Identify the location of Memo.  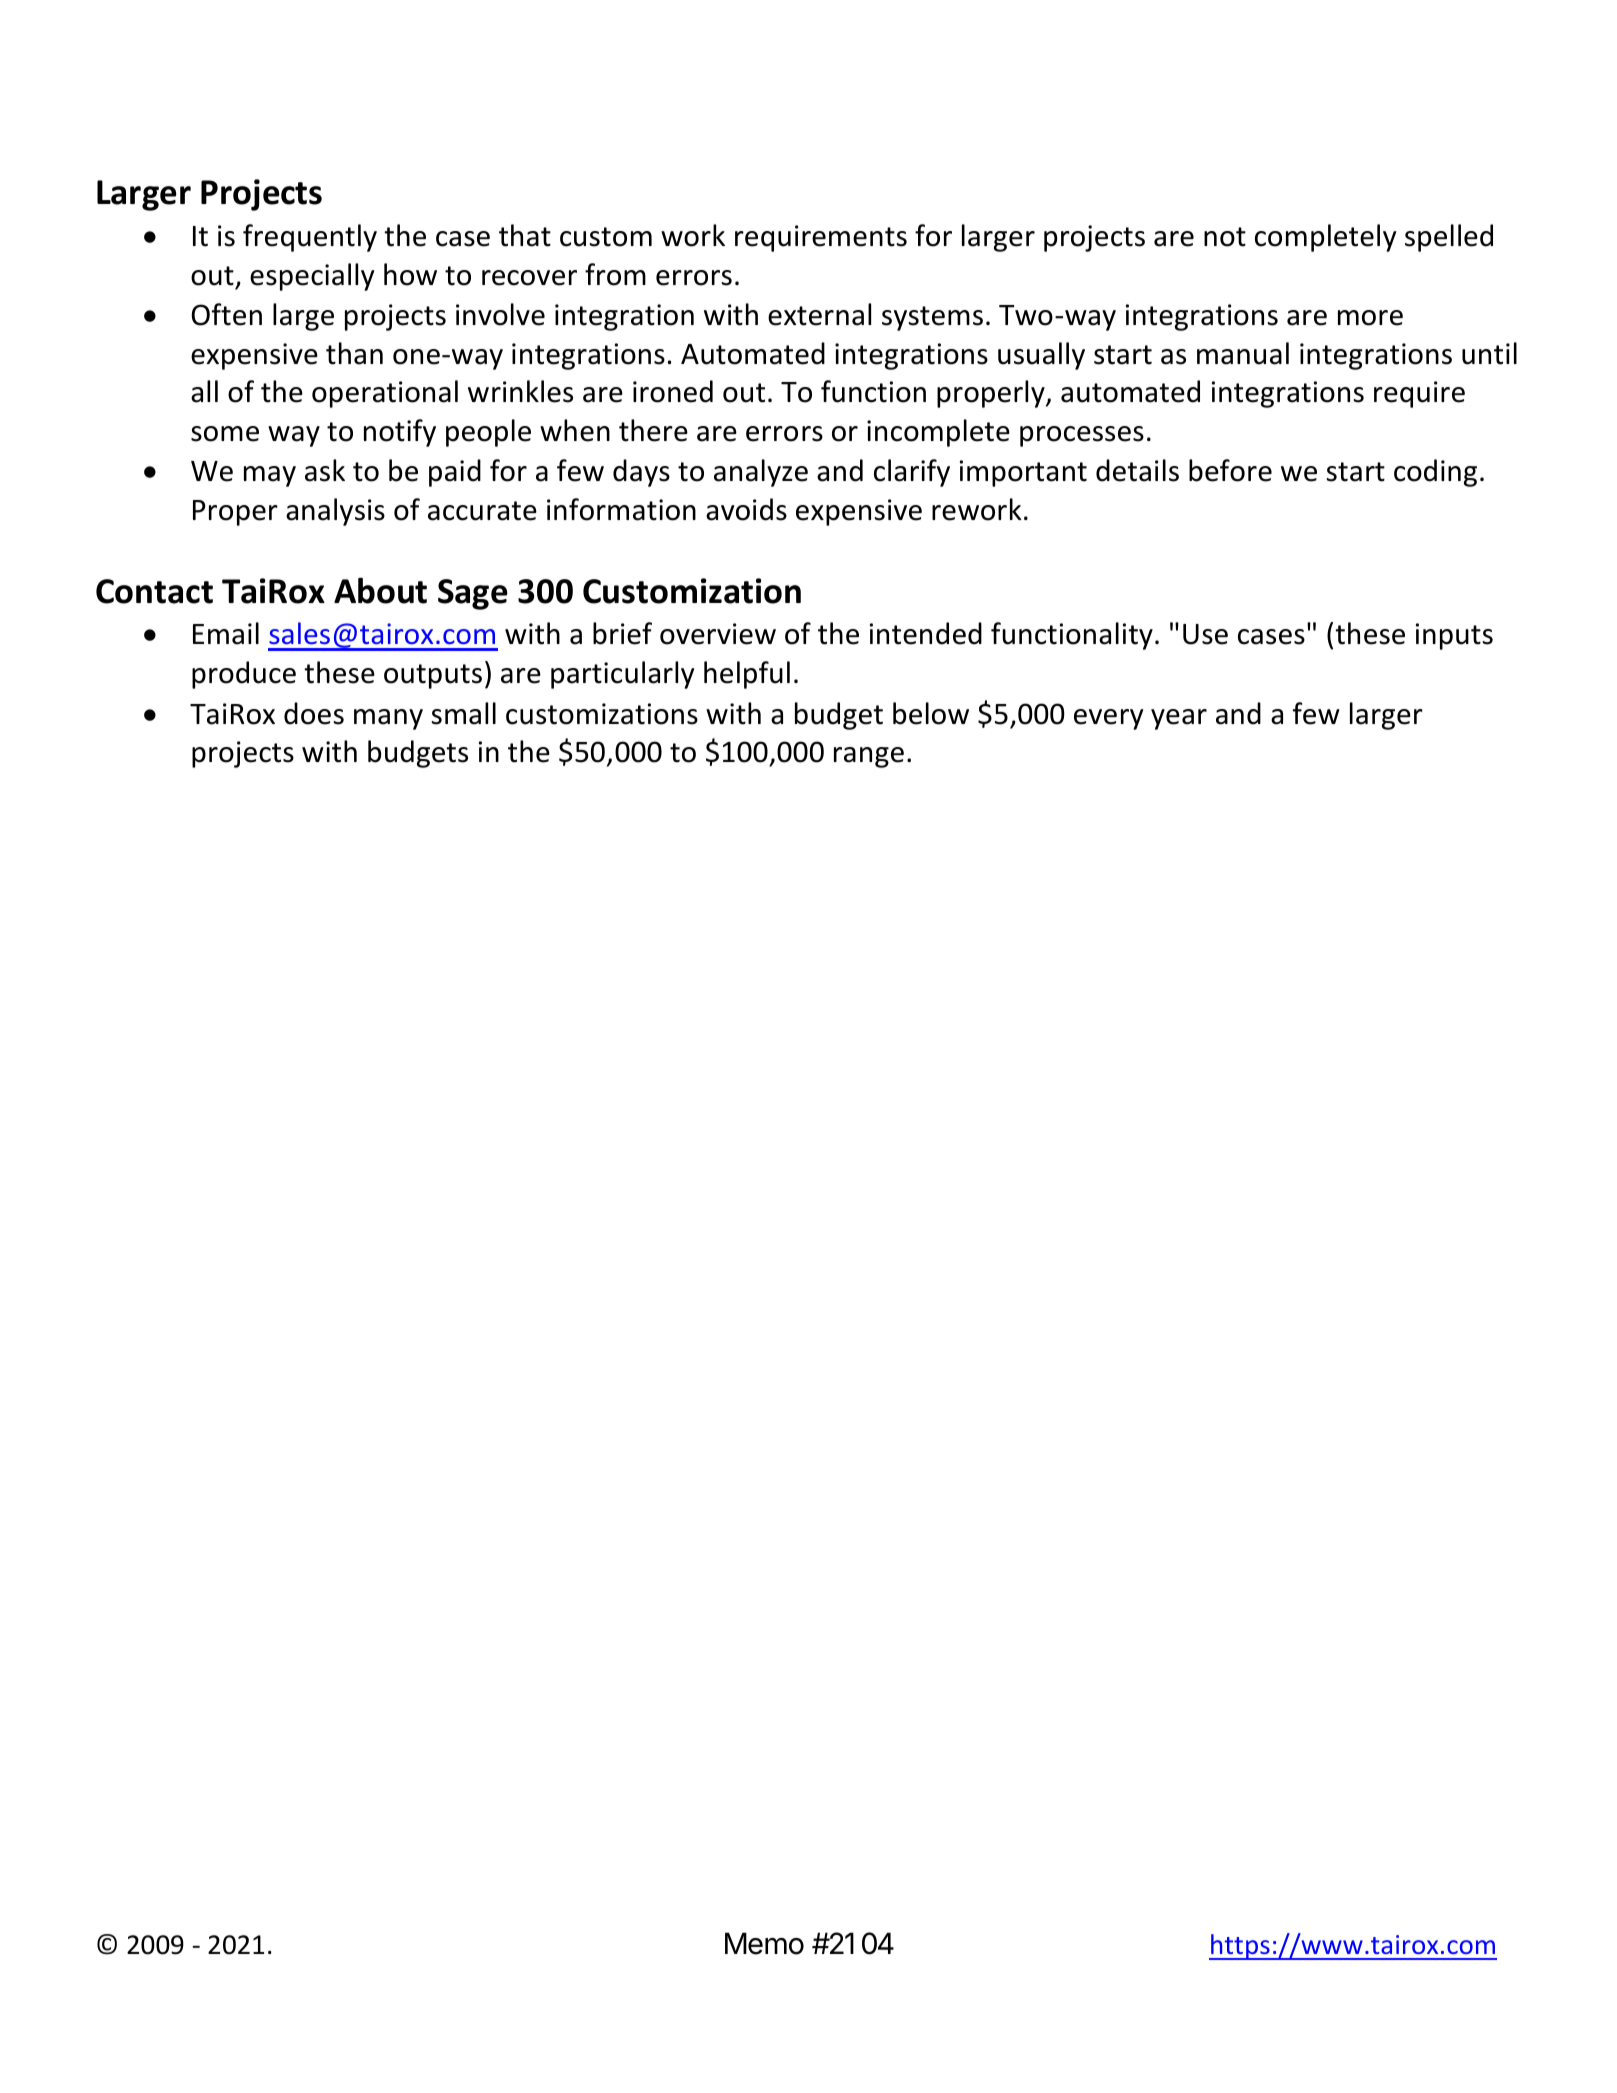
(764, 1943).
